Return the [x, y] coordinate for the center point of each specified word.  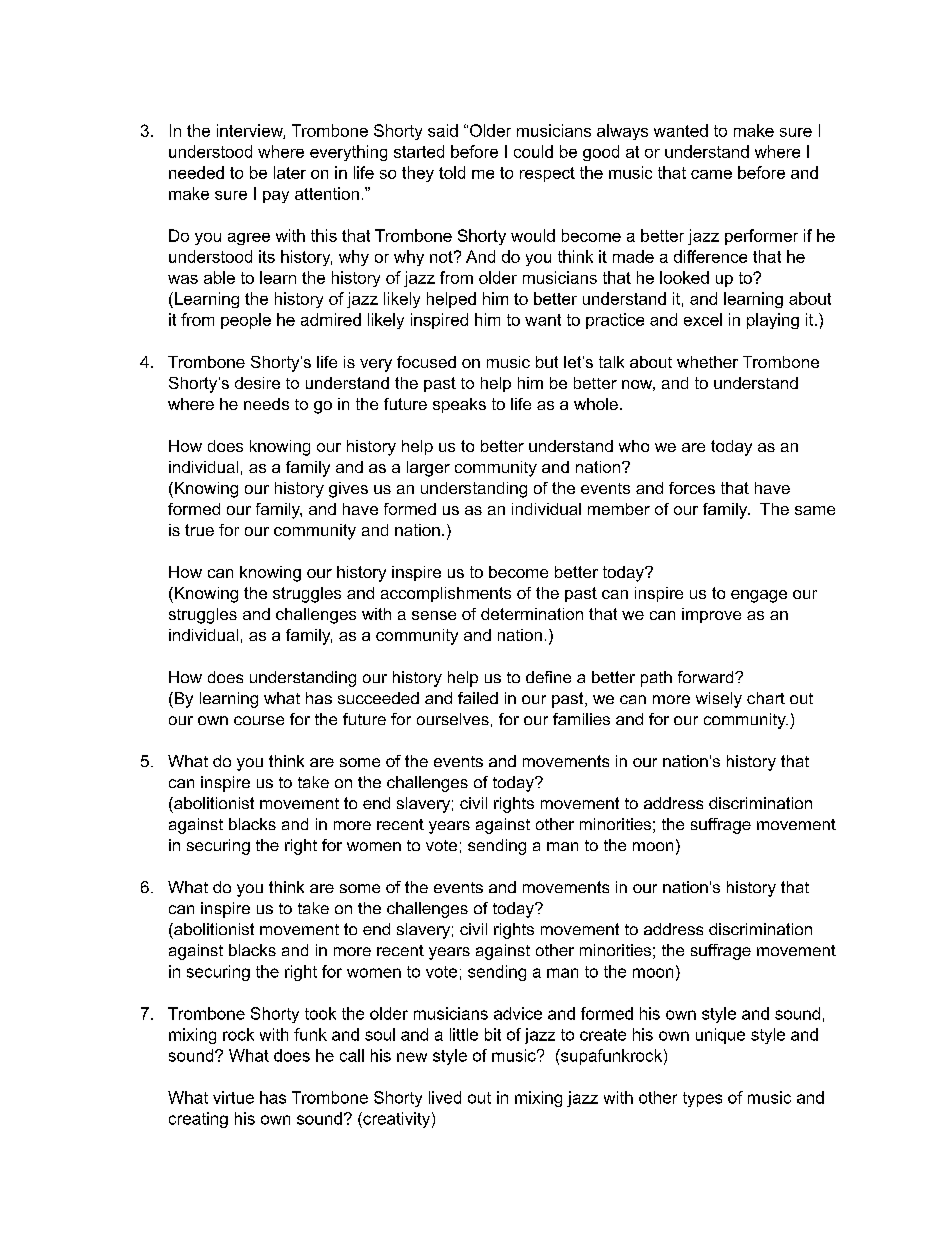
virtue [233, 1097]
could [533, 151]
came [711, 174]
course [259, 720]
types [702, 1099]
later [290, 172]
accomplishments [446, 594]
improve [711, 615]
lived [445, 1097]
